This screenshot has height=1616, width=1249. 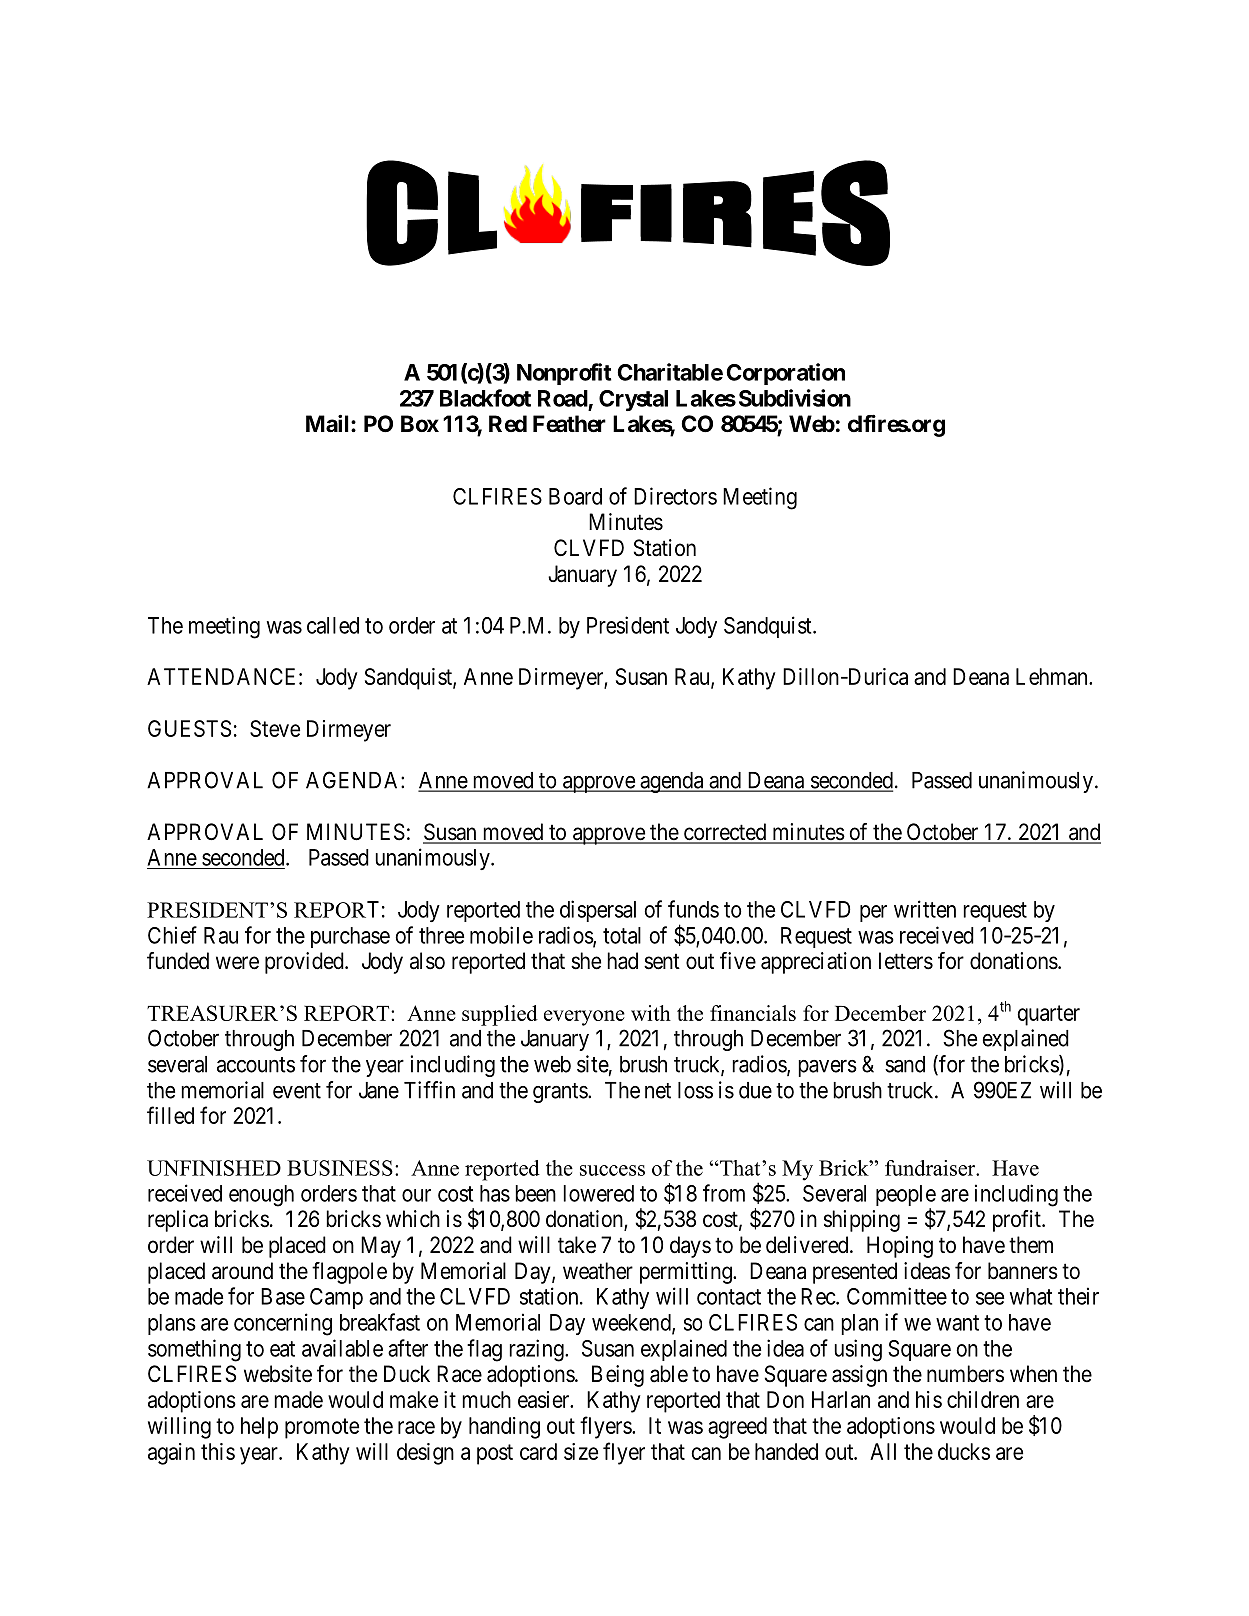 I want to click on Road, so click(x=563, y=398).
